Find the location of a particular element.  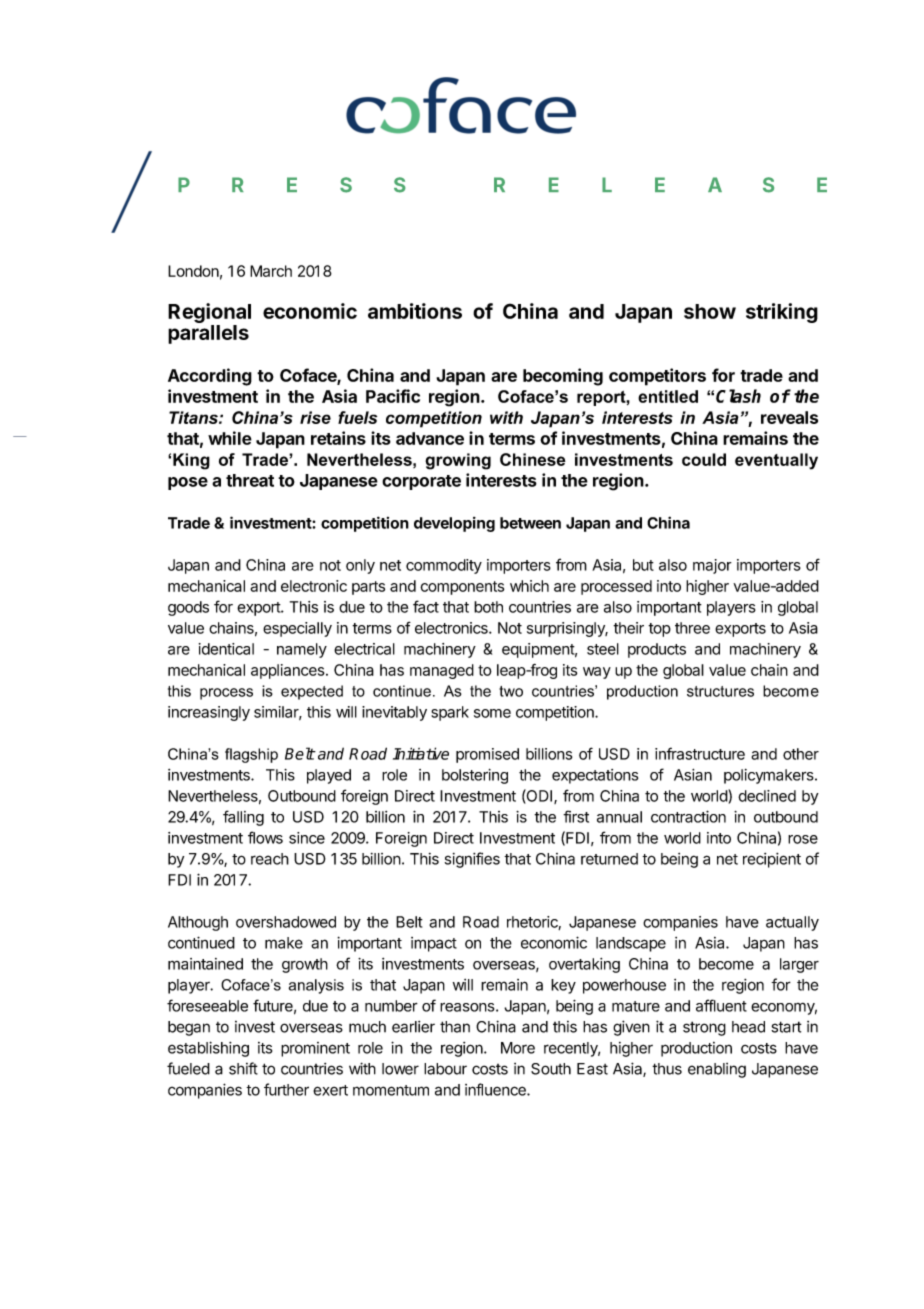

growing is located at coordinates (458, 461).
